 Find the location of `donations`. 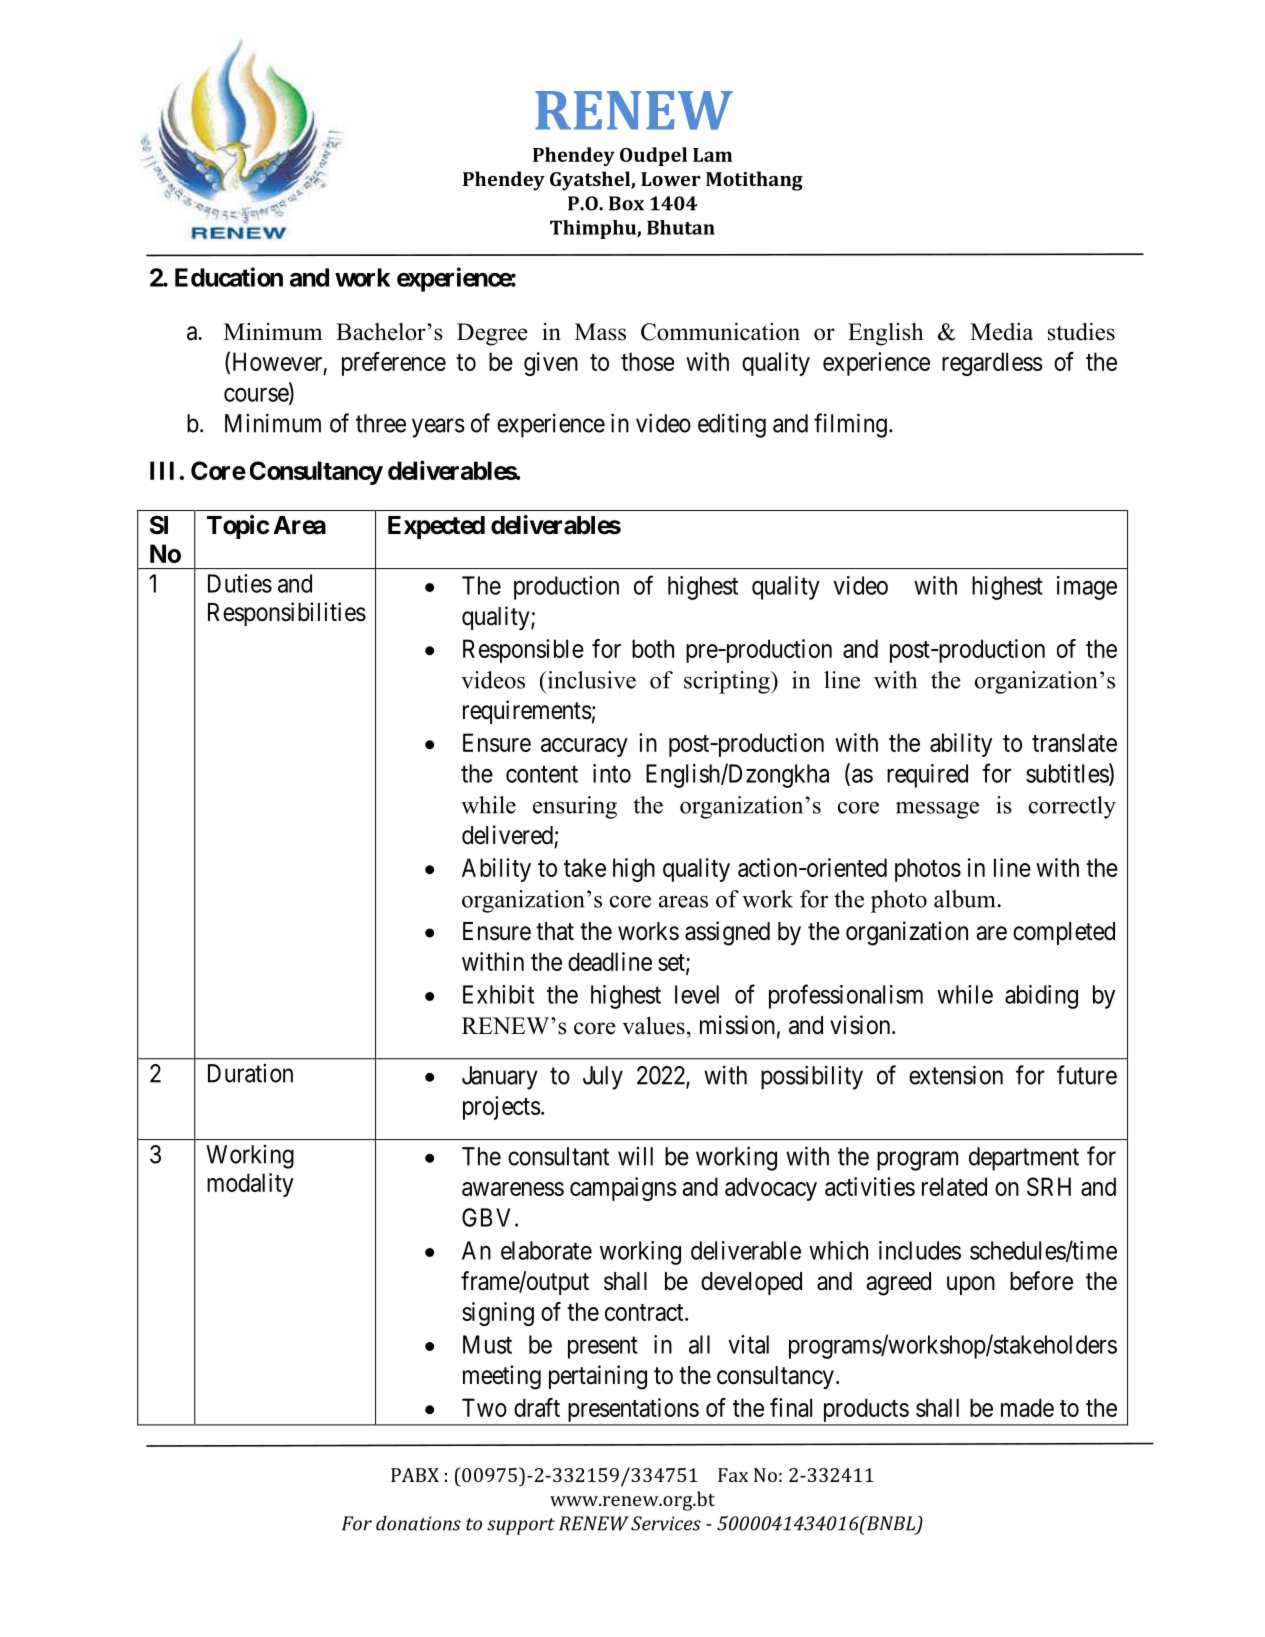

donations is located at coordinates (418, 1523).
